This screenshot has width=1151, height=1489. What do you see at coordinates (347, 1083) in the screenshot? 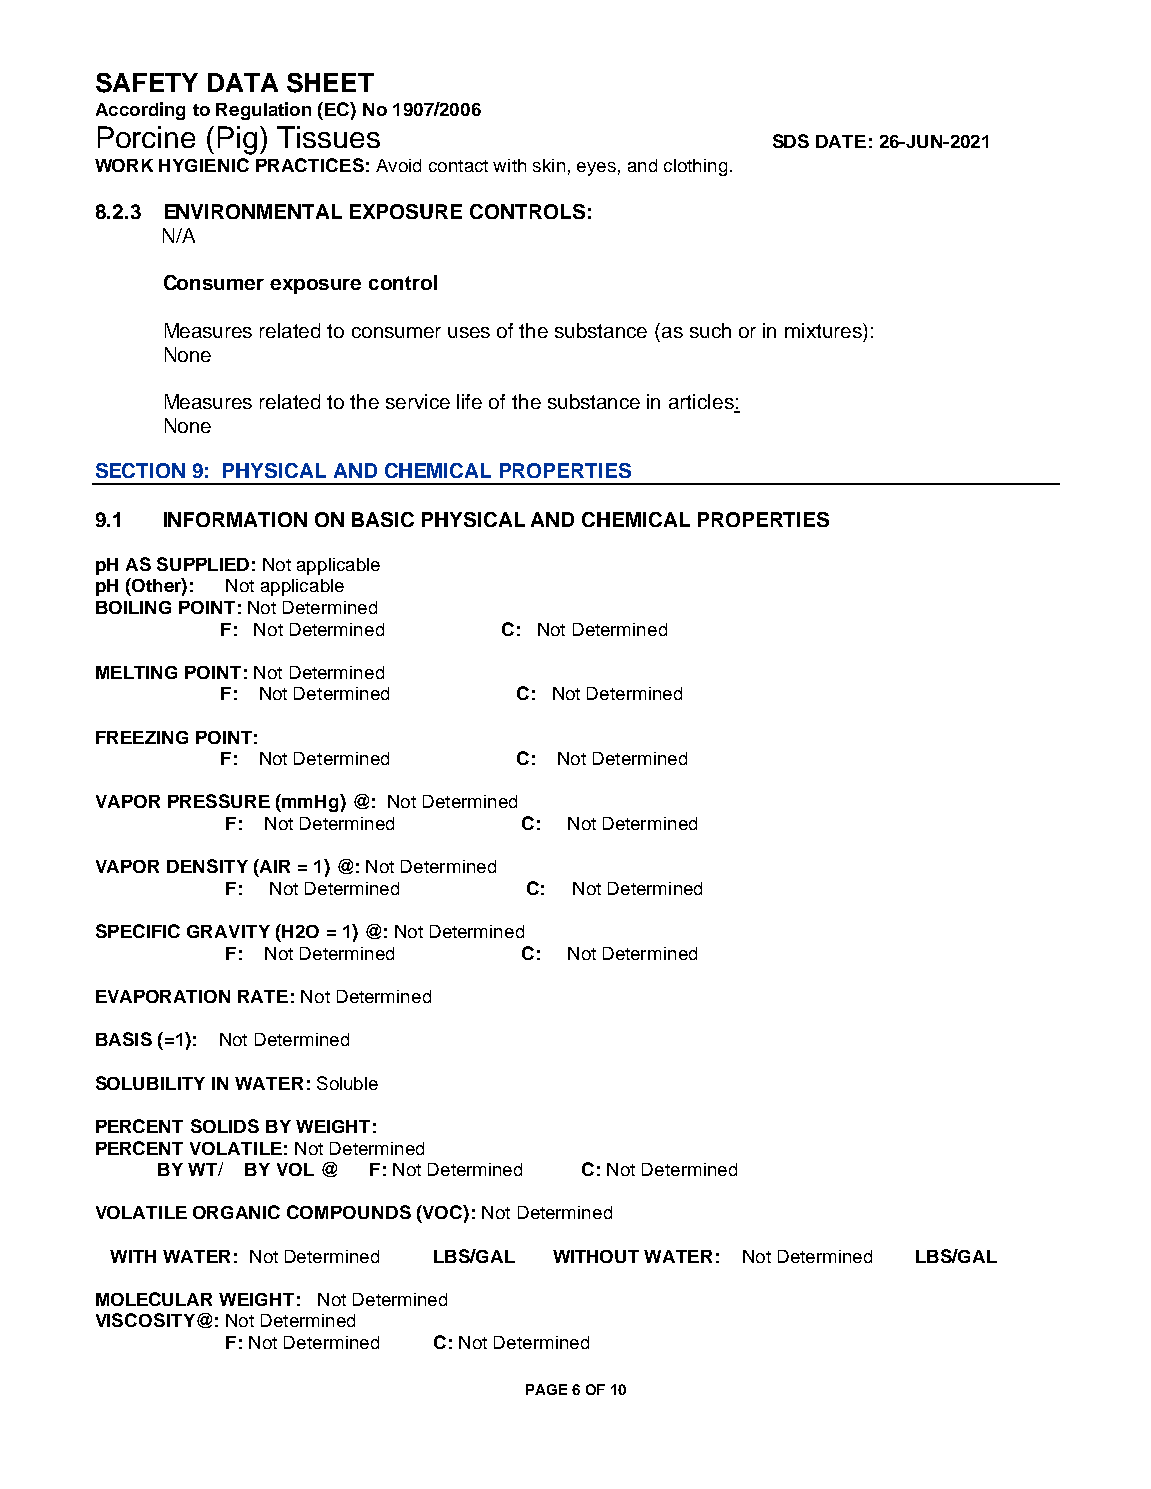
I see `Soluble` at bounding box center [347, 1083].
